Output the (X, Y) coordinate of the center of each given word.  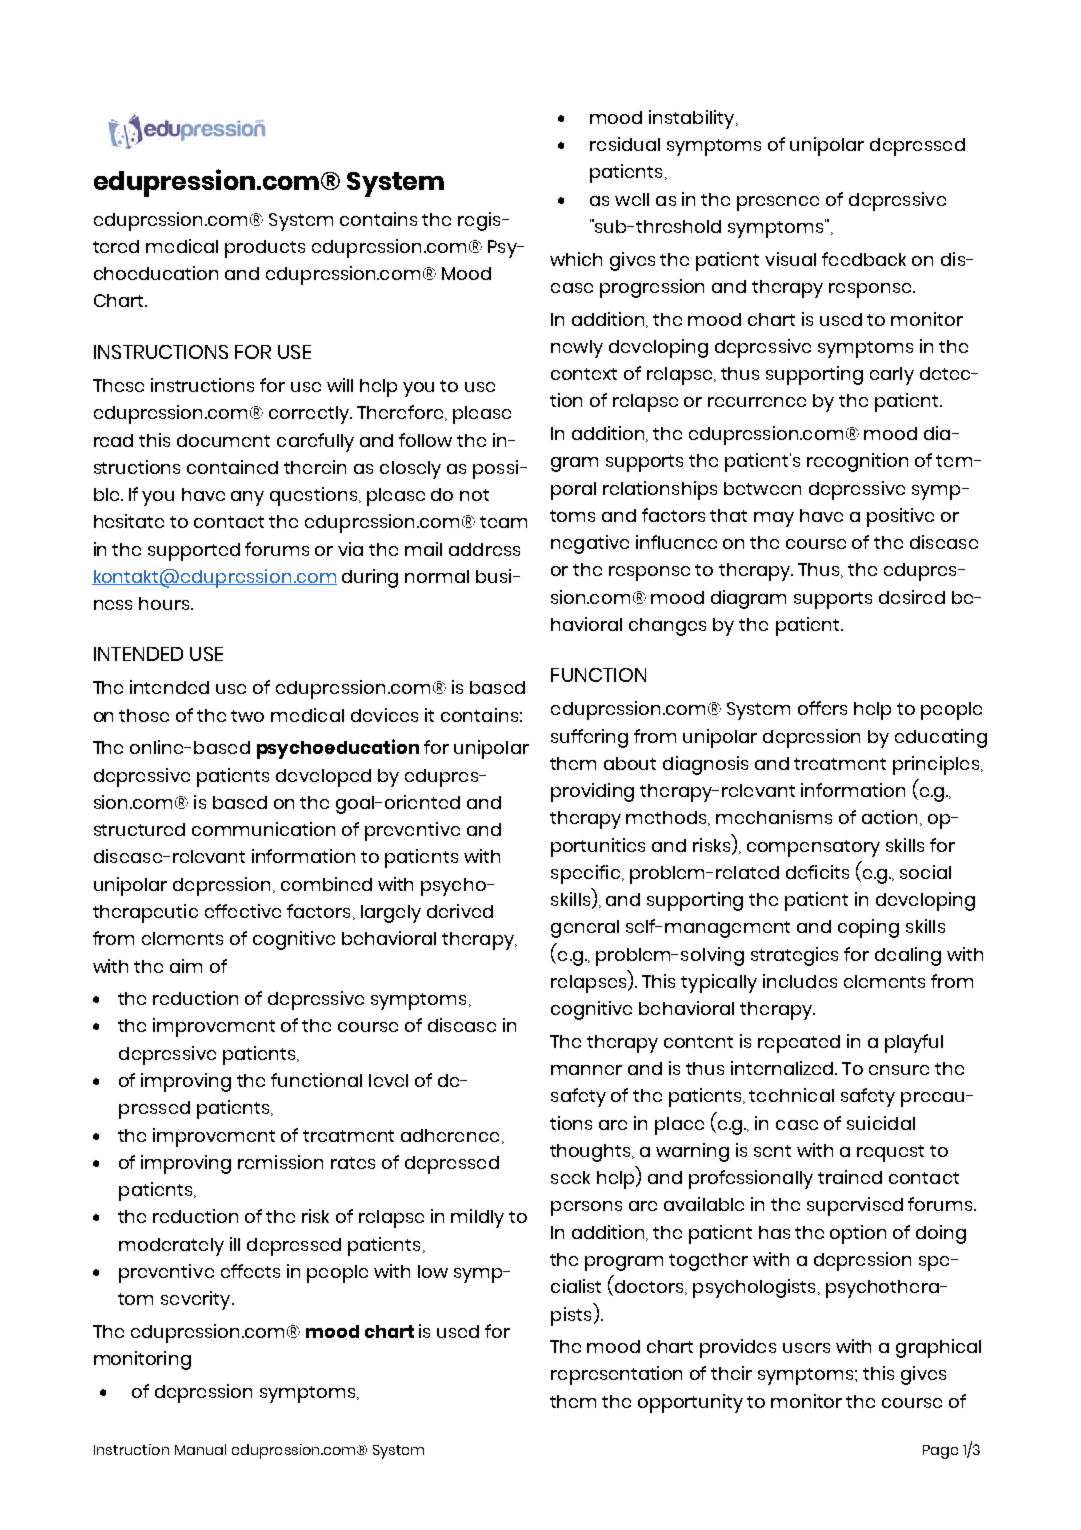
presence (778, 203)
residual (625, 144)
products (265, 249)
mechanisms (774, 817)
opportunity (690, 1403)
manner (586, 1070)
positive (900, 517)
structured (139, 829)
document (223, 440)
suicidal (881, 1123)
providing (592, 792)
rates (353, 1163)
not (474, 495)
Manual (200, 1449)
